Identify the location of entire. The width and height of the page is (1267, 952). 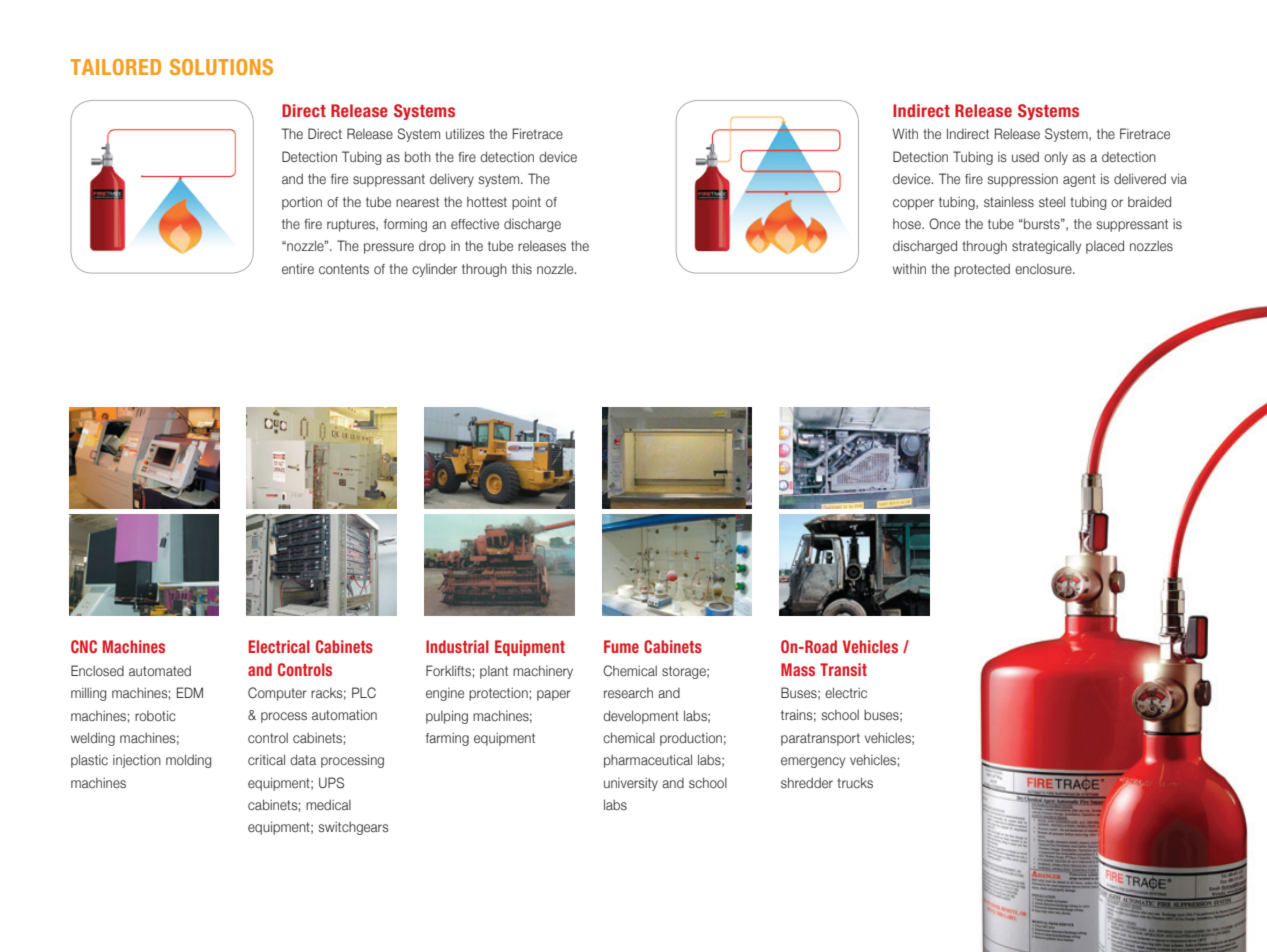
(298, 268).
